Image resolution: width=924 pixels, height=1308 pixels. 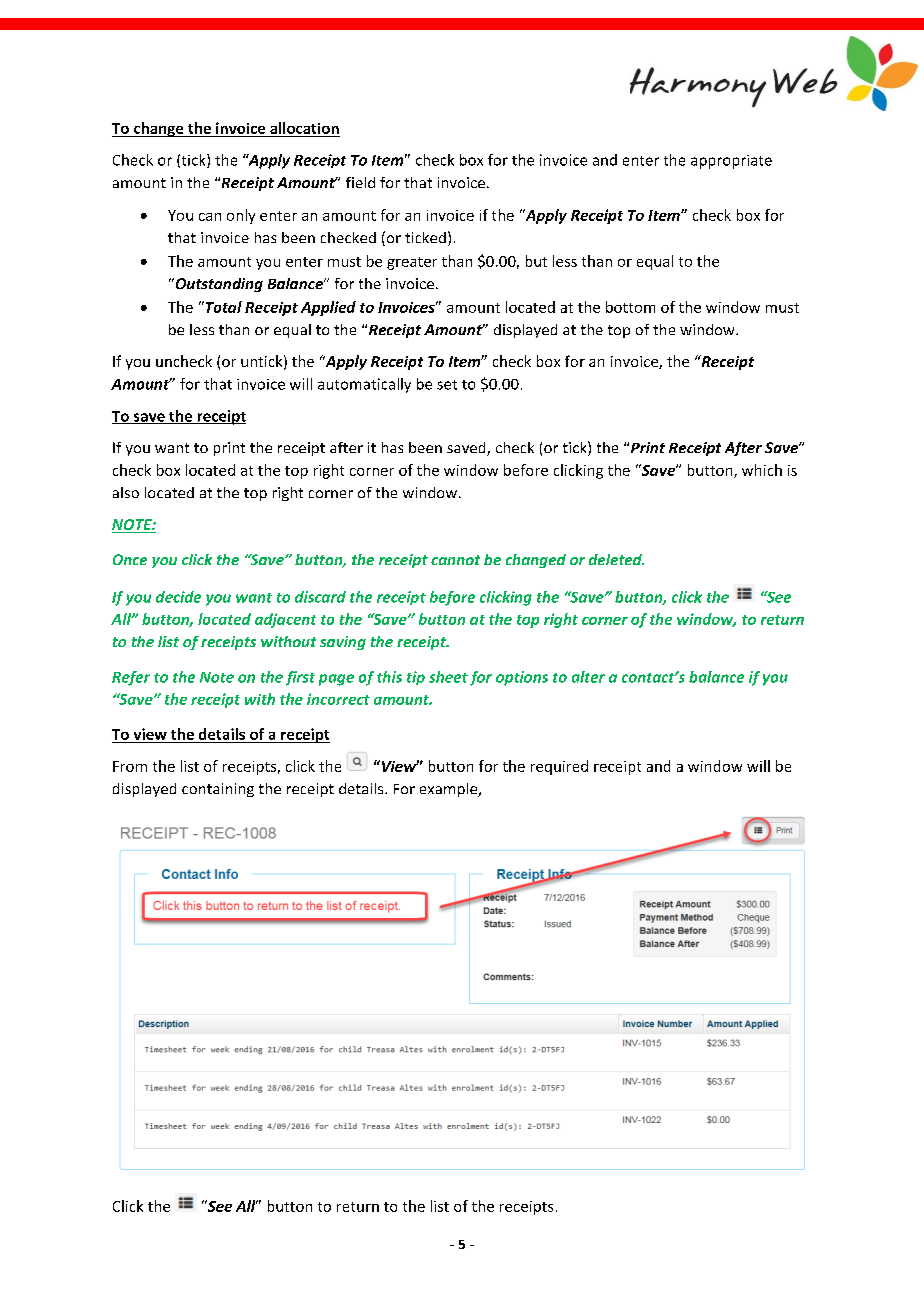 What do you see at coordinates (304, 128) in the page?
I see `allocation` at bounding box center [304, 128].
